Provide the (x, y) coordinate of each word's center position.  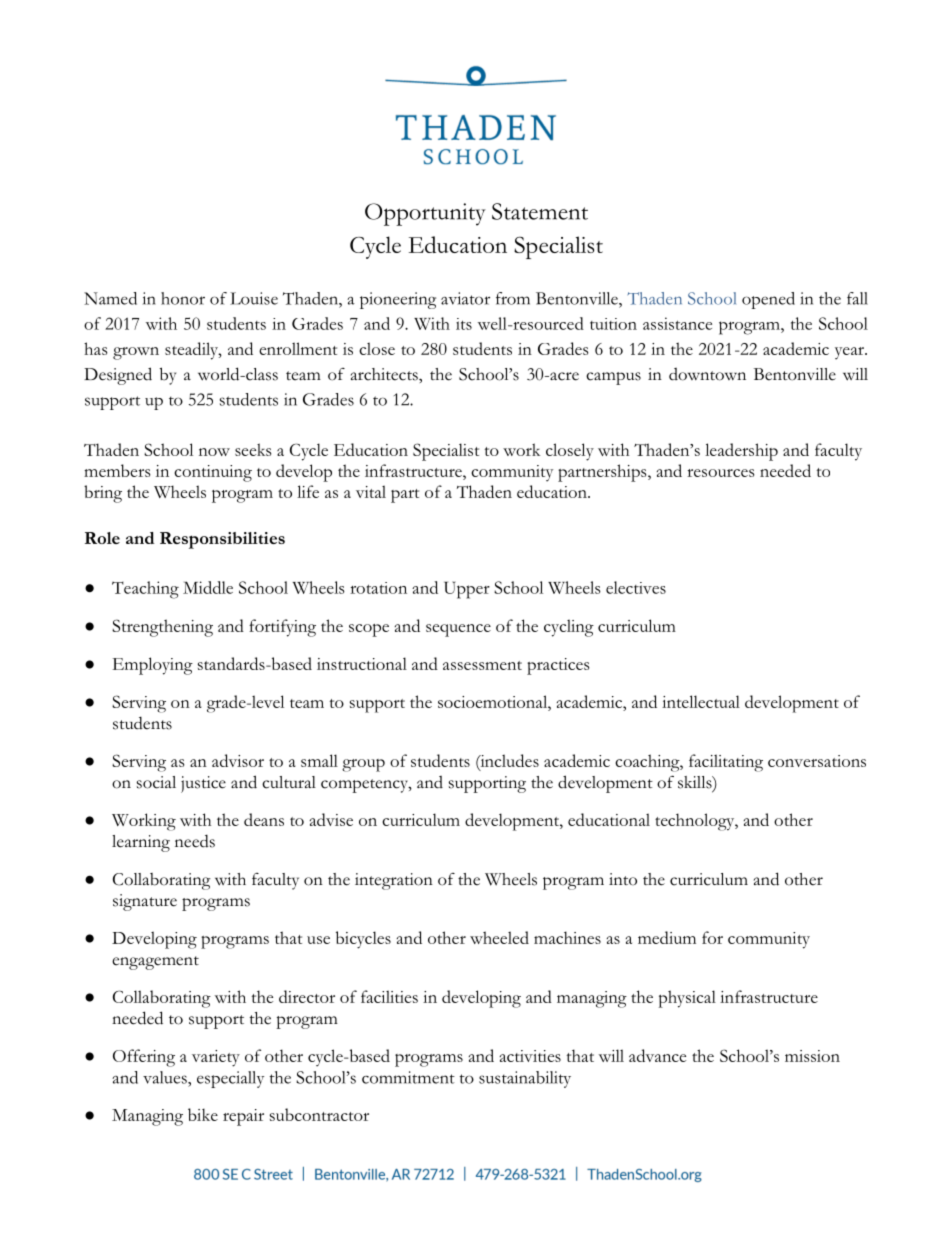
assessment (482, 665)
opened (768, 300)
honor (183, 298)
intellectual (701, 701)
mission (812, 1056)
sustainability (525, 1079)
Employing (152, 666)
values (166, 1077)
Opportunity (425, 214)
